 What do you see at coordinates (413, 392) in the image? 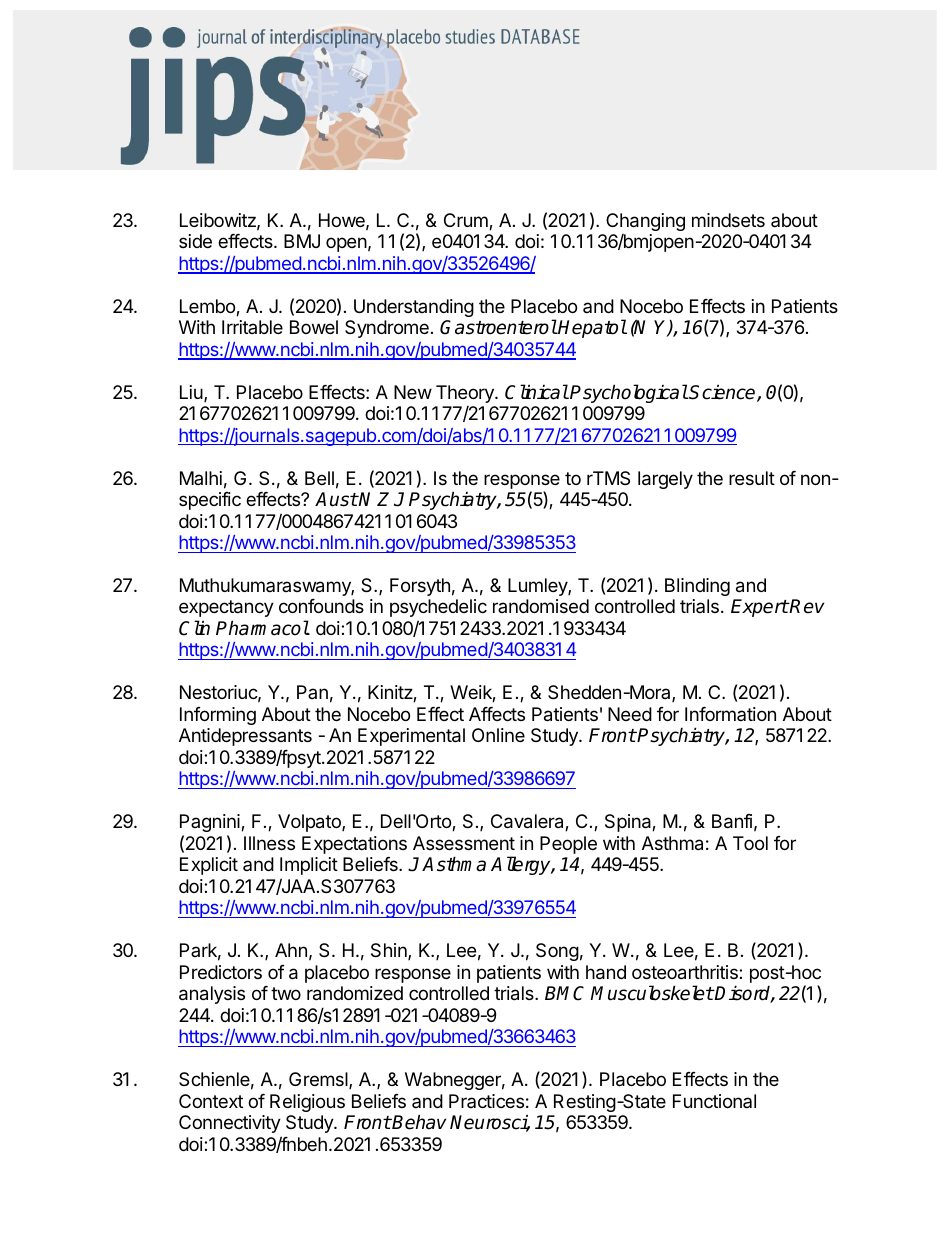
I see `New` at bounding box center [413, 392].
